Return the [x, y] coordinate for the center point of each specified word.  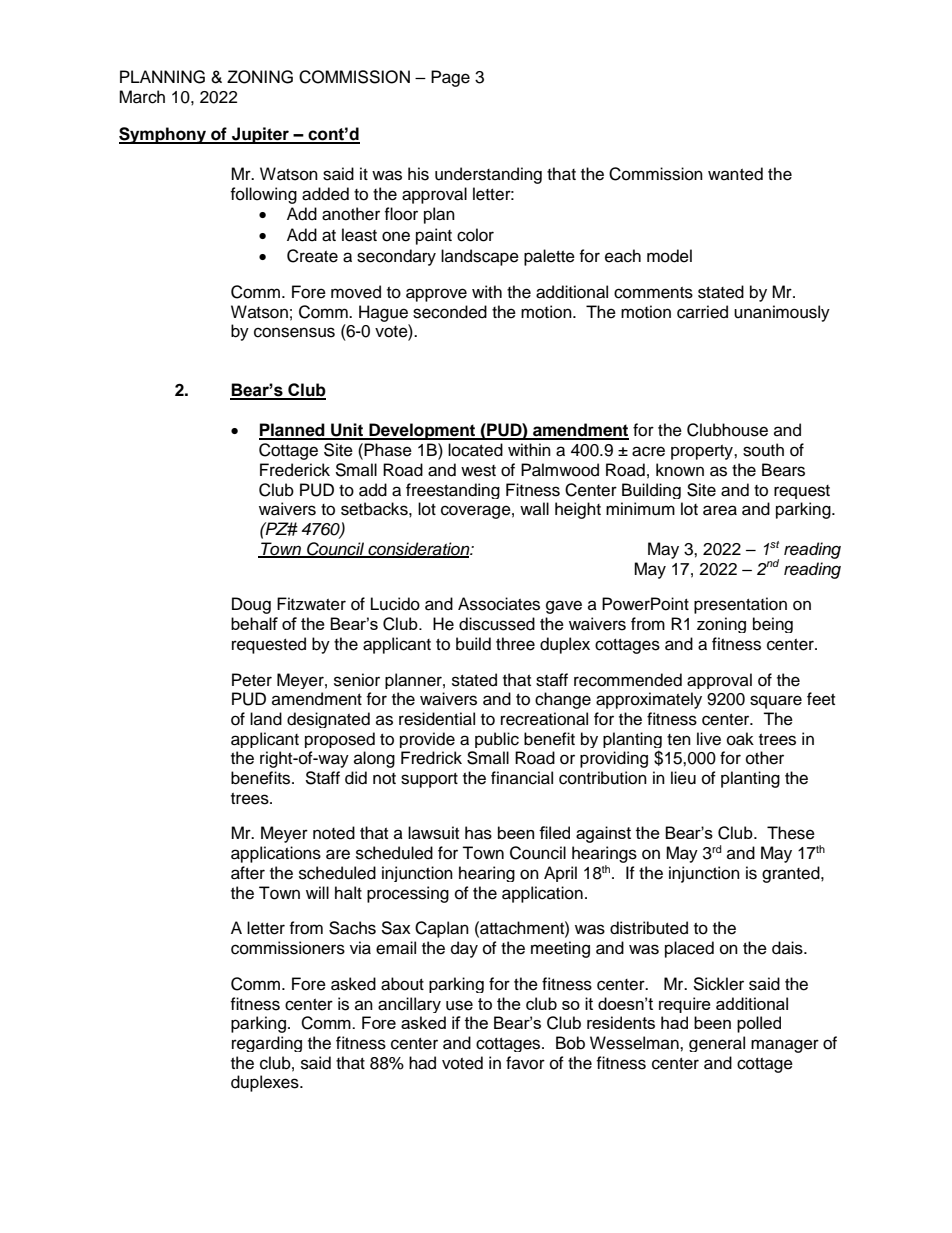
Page [450, 78]
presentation [740, 605]
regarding [267, 1044]
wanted [735, 174]
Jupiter [260, 135]
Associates [499, 604]
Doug [251, 605]
